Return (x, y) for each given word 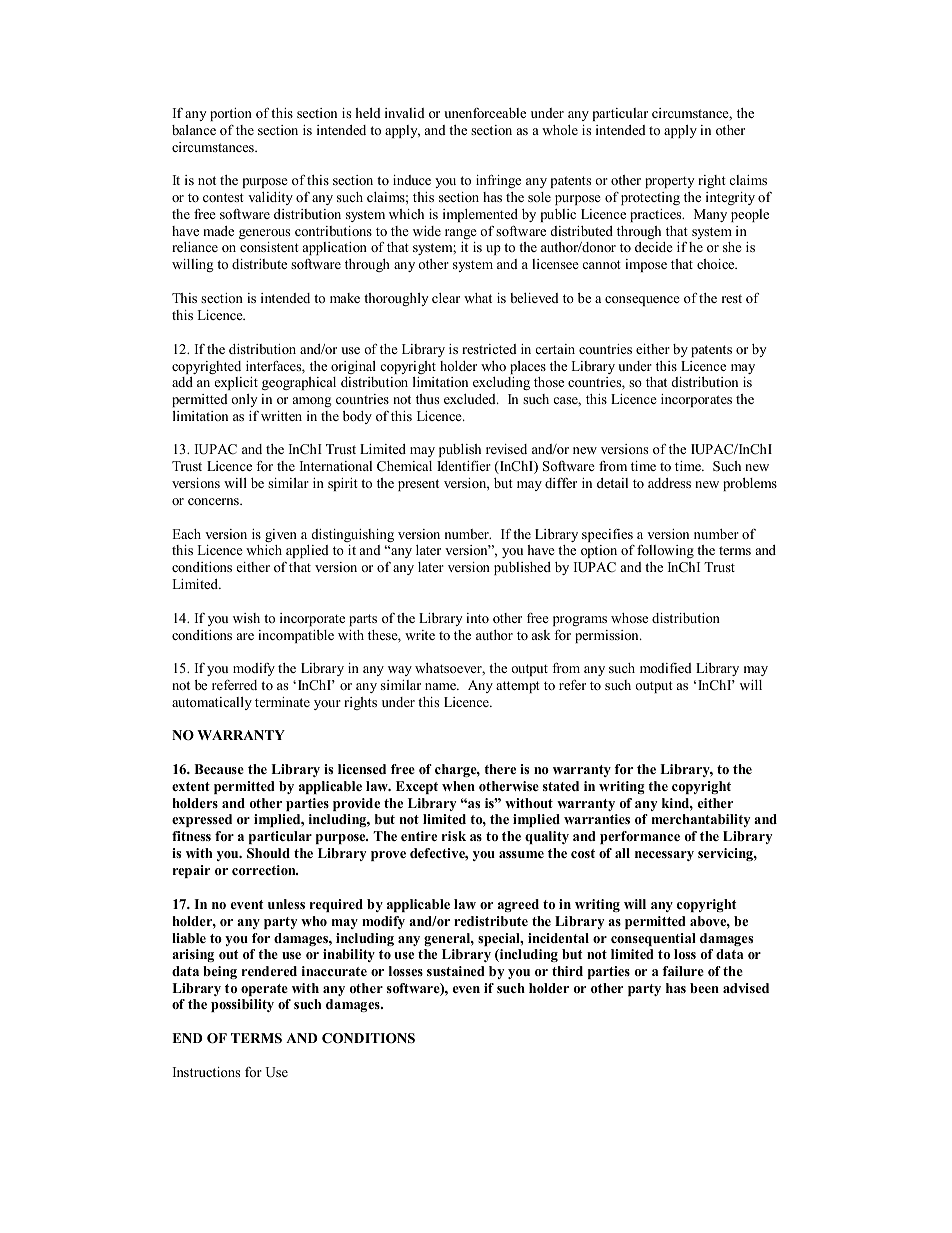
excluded (471, 399)
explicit (236, 383)
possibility (242, 1005)
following (665, 551)
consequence (642, 301)
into (477, 618)
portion (231, 114)
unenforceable (485, 113)
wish (246, 618)
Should (268, 853)
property (669, 182)
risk (454, 836)
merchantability (701, 820)
